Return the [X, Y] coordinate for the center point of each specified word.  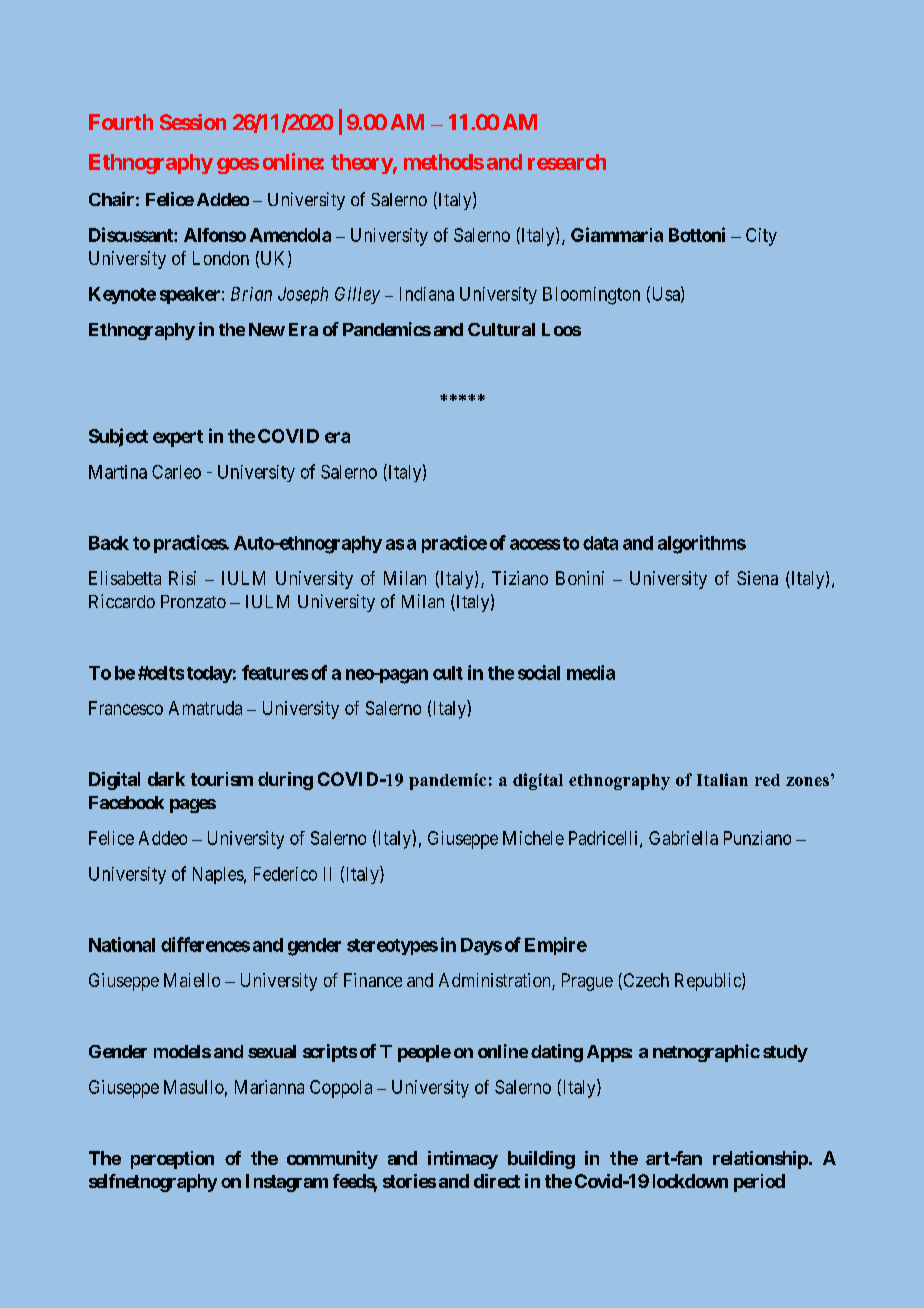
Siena [757, 578]
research [567, 162]
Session [193, 122]
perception [172, 1160]
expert [178, 438]
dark [166, 779]
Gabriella [683, 838]
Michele [533, 838]
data [600, 543]
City [761, 237]
